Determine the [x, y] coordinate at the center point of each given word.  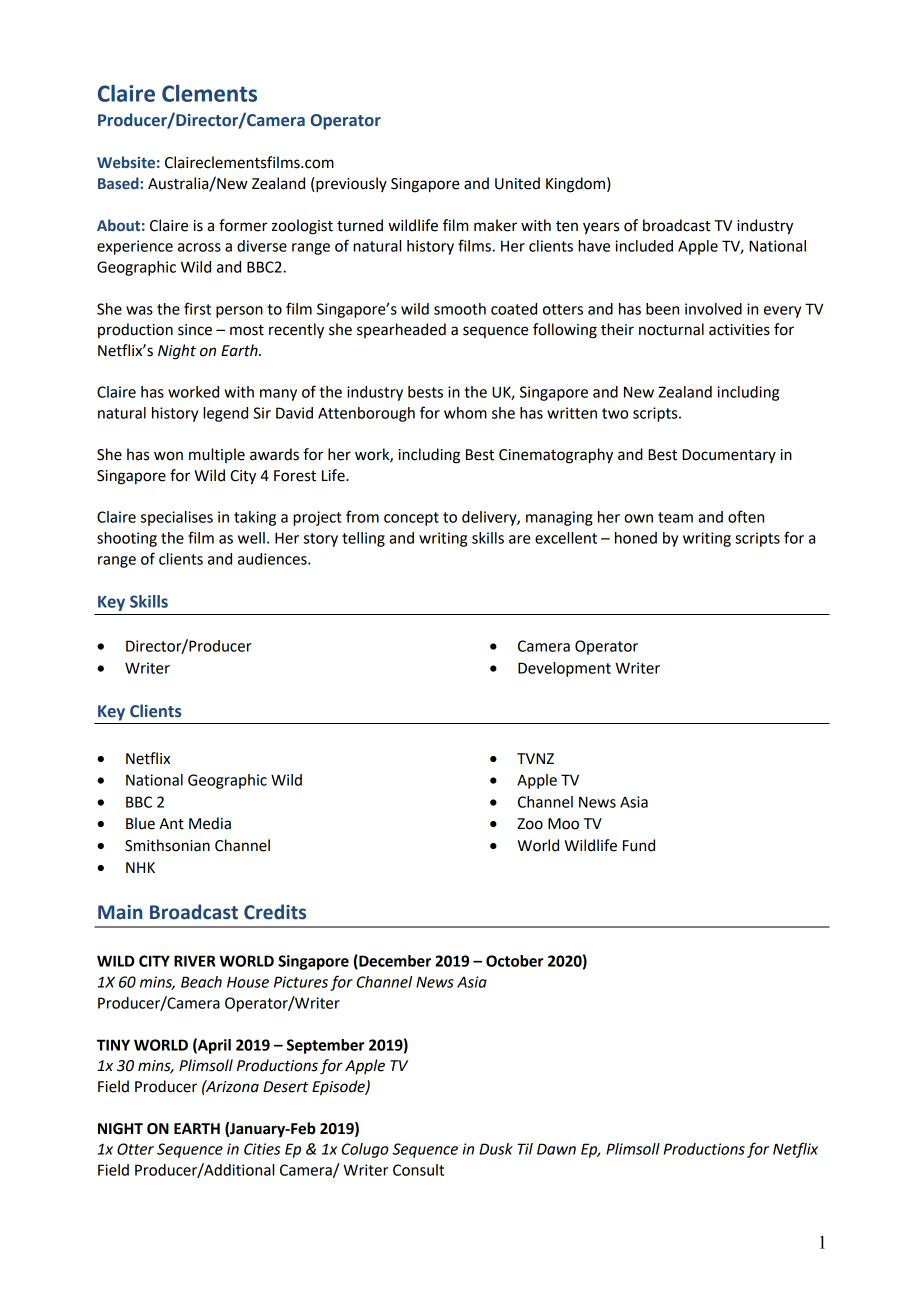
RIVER [195, 961]
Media [210, 823]
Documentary [729, 456]
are [520, 539]
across [199, 247]
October [514, 961]
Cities [262, 1149]
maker [495, 225]
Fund [639, 845]
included [644, 246]
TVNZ [535, 758]
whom [465, 413]
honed [636, 538]
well [251, 538]
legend [225, 414]
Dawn [556, 1149]
